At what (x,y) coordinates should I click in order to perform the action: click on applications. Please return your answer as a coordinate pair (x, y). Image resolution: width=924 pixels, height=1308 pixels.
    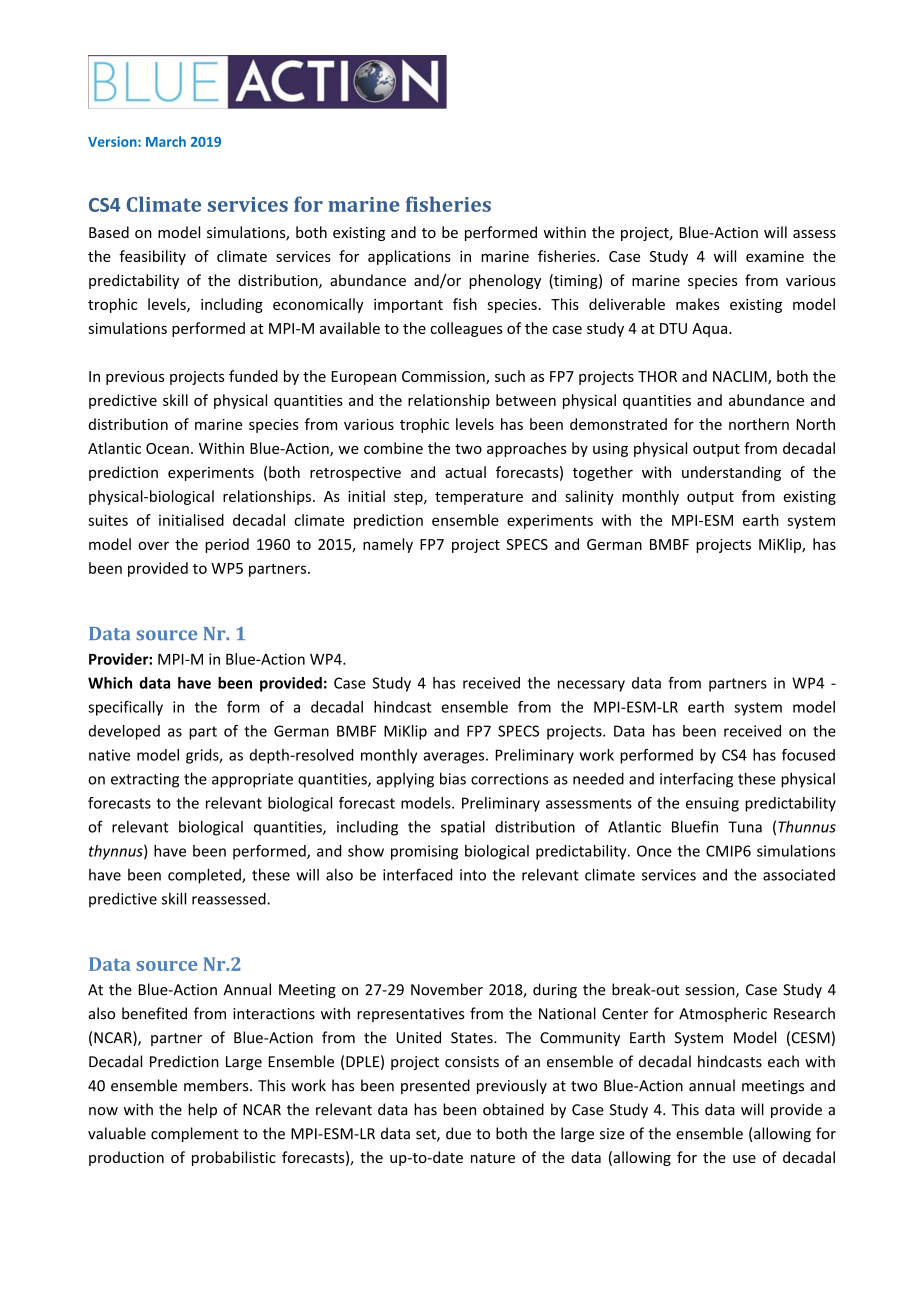
    Looking at the image, I should click on (409, 257).
